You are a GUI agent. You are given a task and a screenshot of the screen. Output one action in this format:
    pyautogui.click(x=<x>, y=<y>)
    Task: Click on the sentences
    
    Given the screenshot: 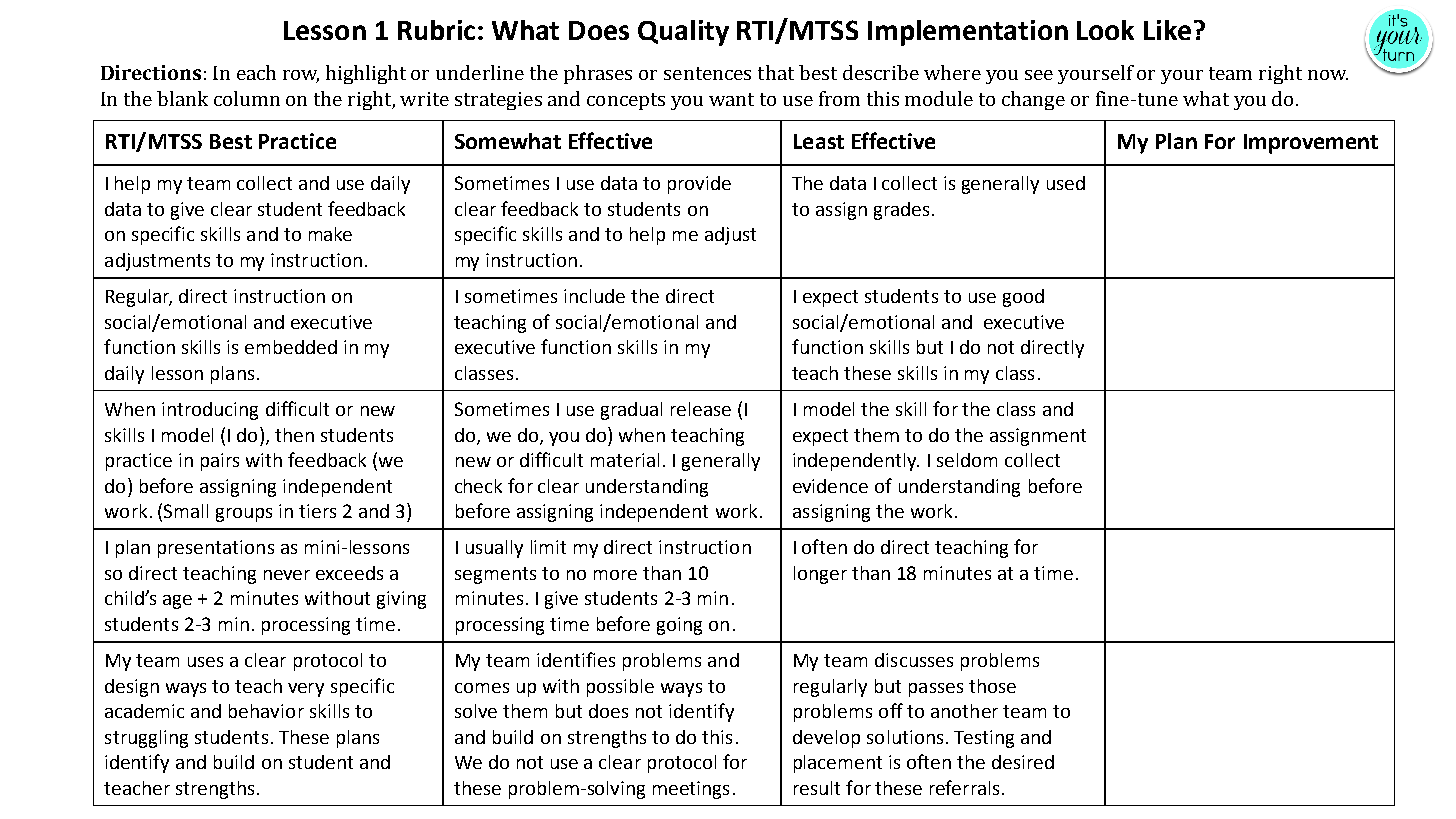 What is the action you would take?
    pyautogui.click(x=707, y=73)
